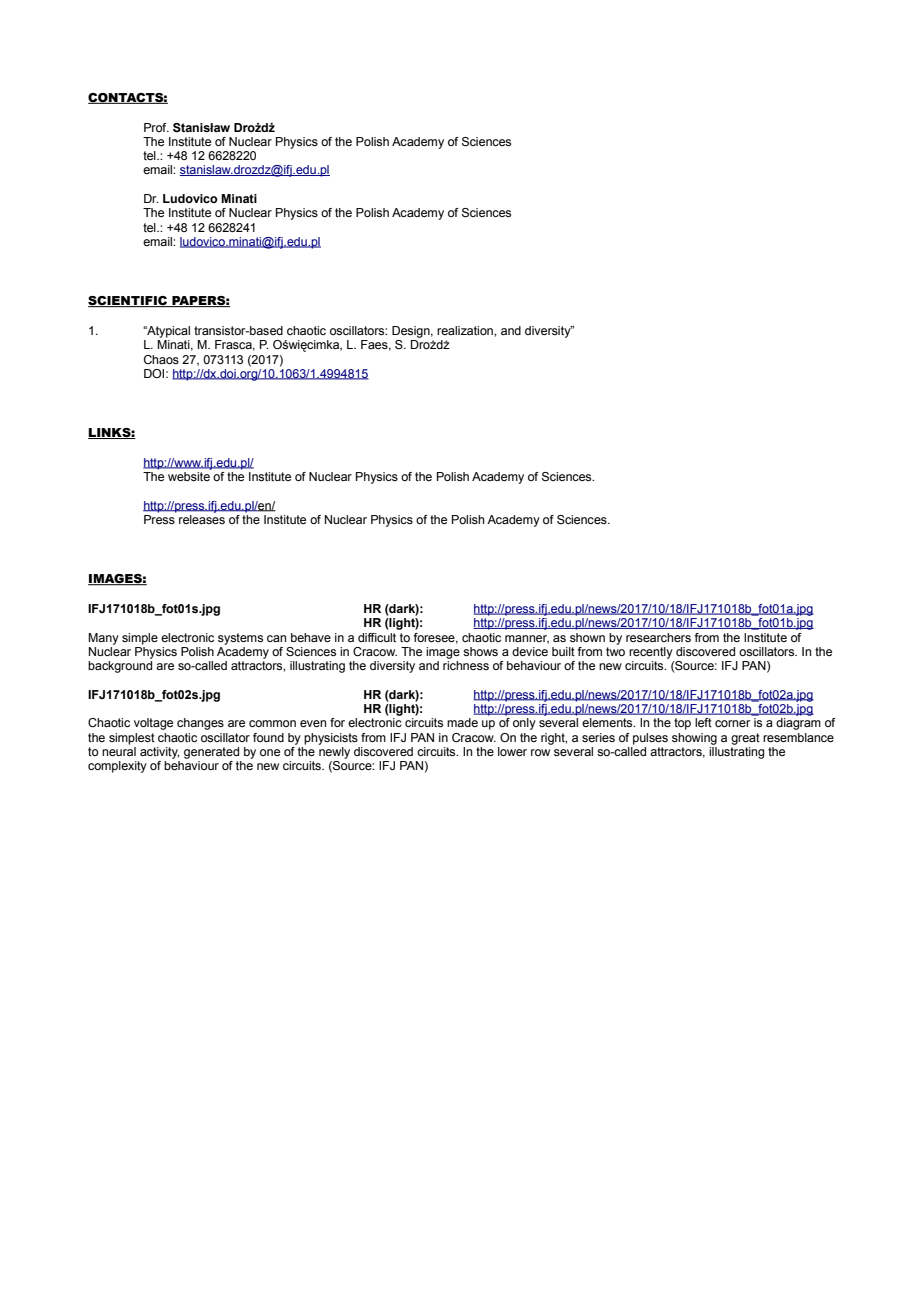 This screenshot has width=924, height=1308. I want to click on built, so click(563, 651).
